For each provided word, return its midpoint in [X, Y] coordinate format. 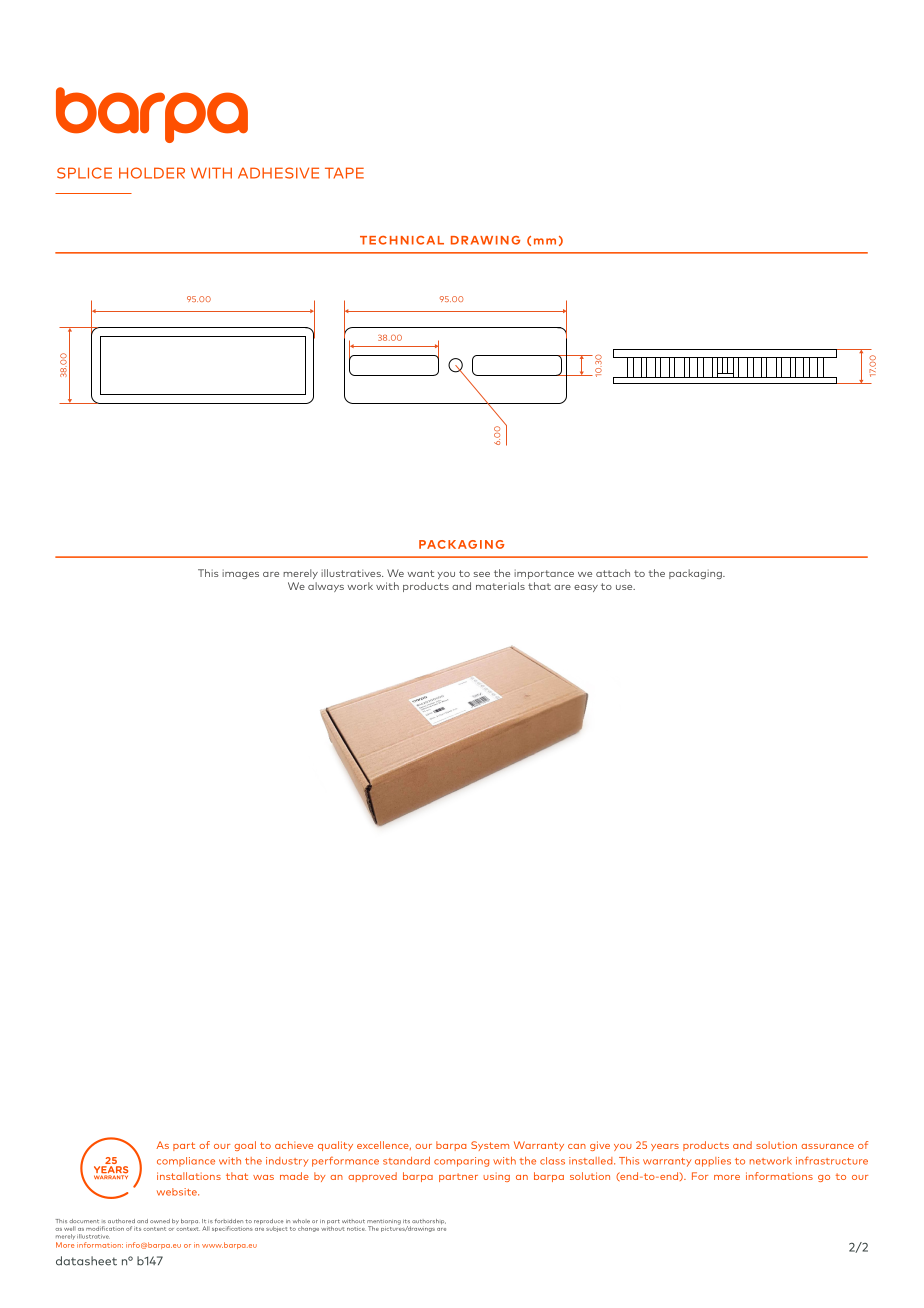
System [490, 1146]
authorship [429, 1221]
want [421, 573]
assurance [827, 1146]
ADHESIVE [278, 173]
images [240, 574]
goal [245, 1146]
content [154, 1229]
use [625, 587]
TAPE [344, 173]
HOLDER [152, 173]
